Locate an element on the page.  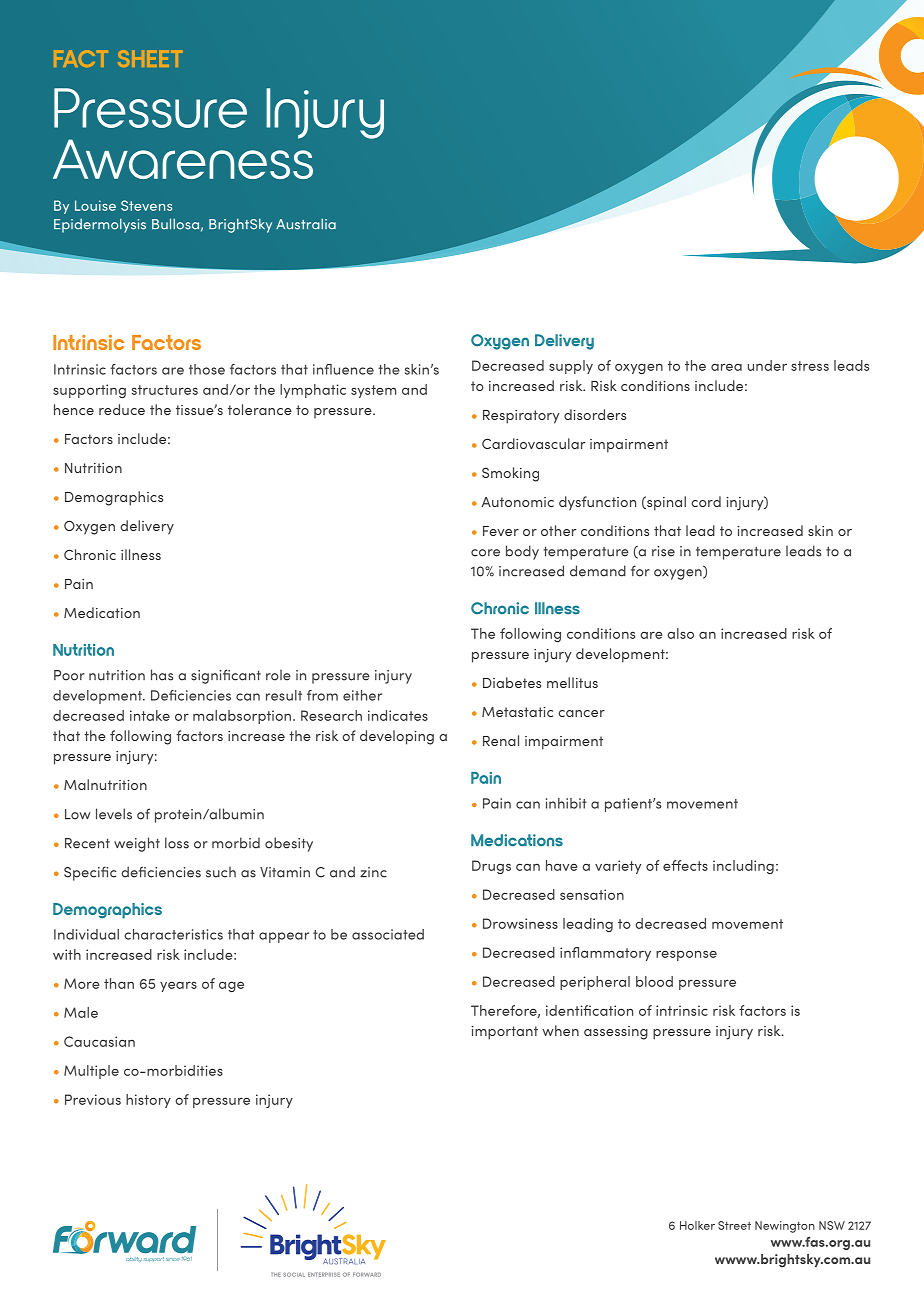
Australia is located at coordinates (306, 224).
